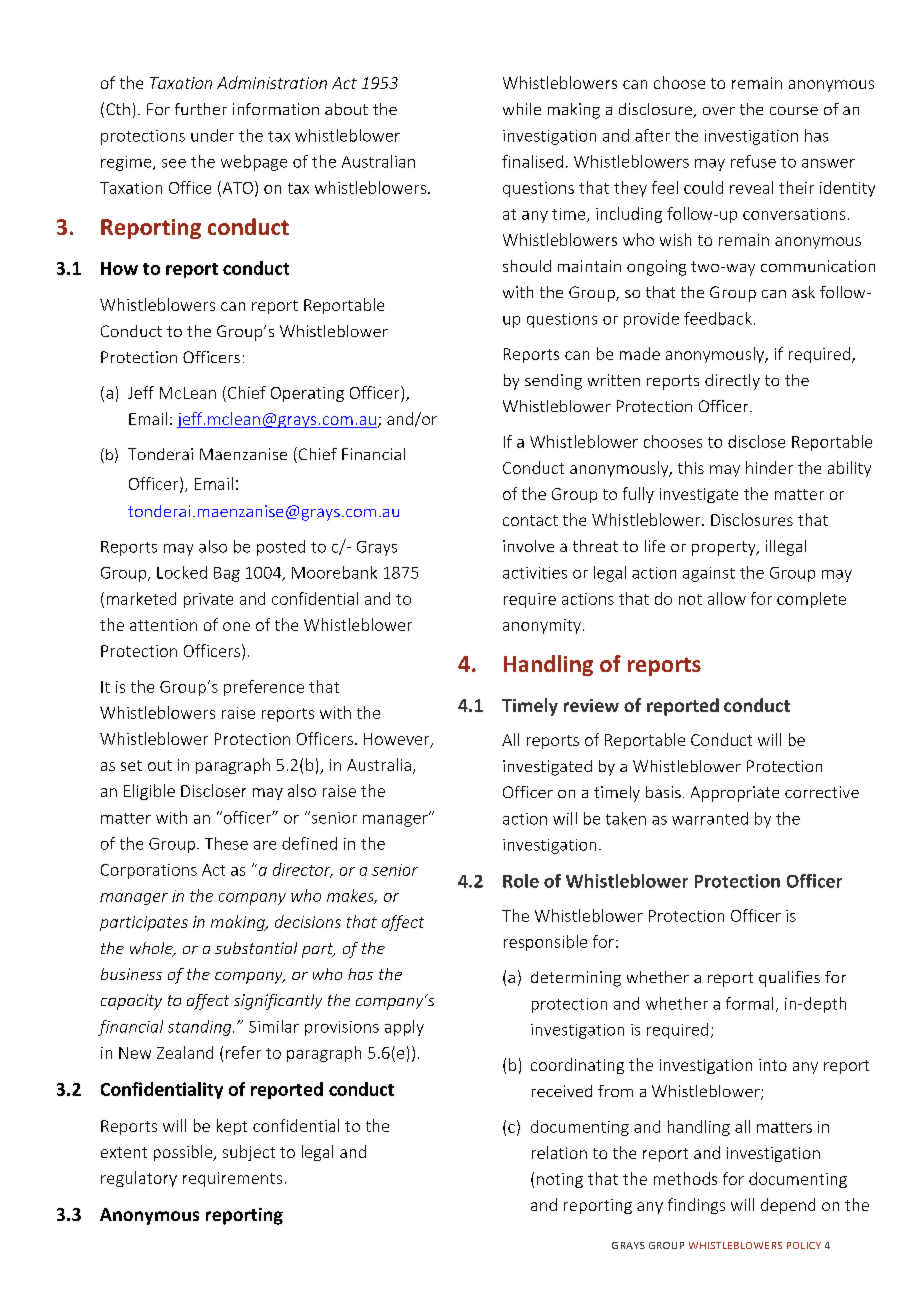 This screenshot has width=924, height=1307. I want to click on allow, so click(727, 598).
